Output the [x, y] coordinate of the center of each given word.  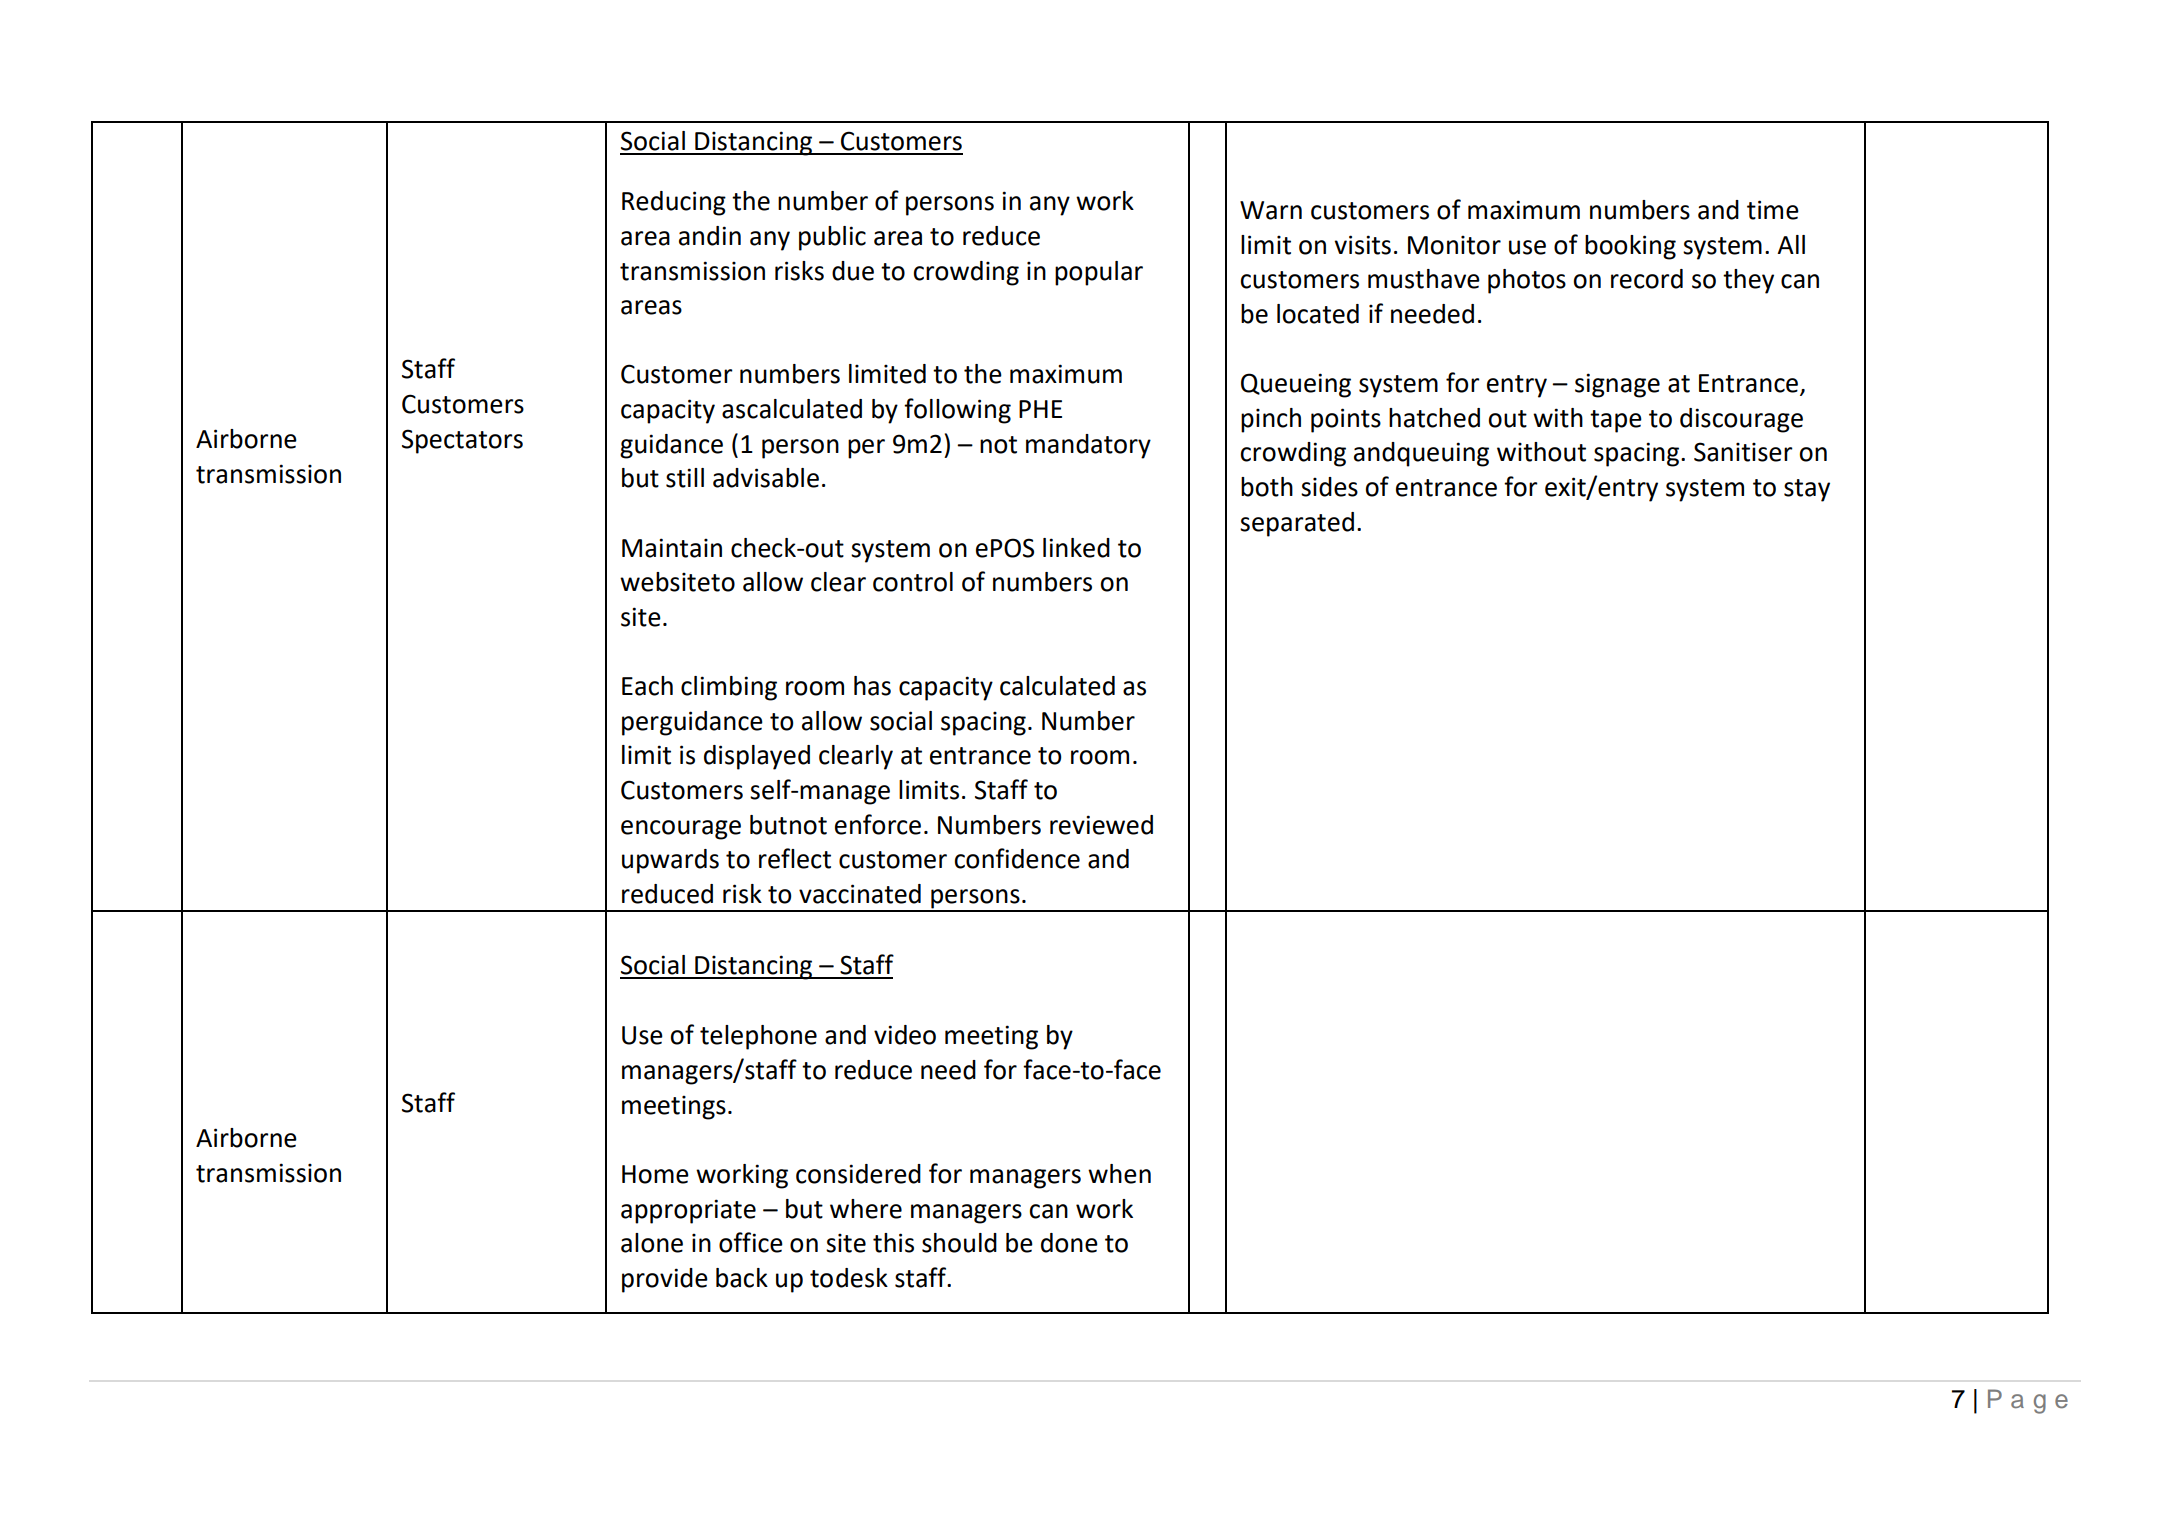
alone [652, 1243]
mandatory [1088, 446]
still [685, 478]
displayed [757, 757]
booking [1630, 247]
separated [1297, 524]
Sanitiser [1743, 452]
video [905, 1035]
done [1069, 1243]
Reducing [674, 203]
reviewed [1101, 825]
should [959, 1243]
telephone [758, 1037]
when [1119, 1174]
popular [1099, 273]
